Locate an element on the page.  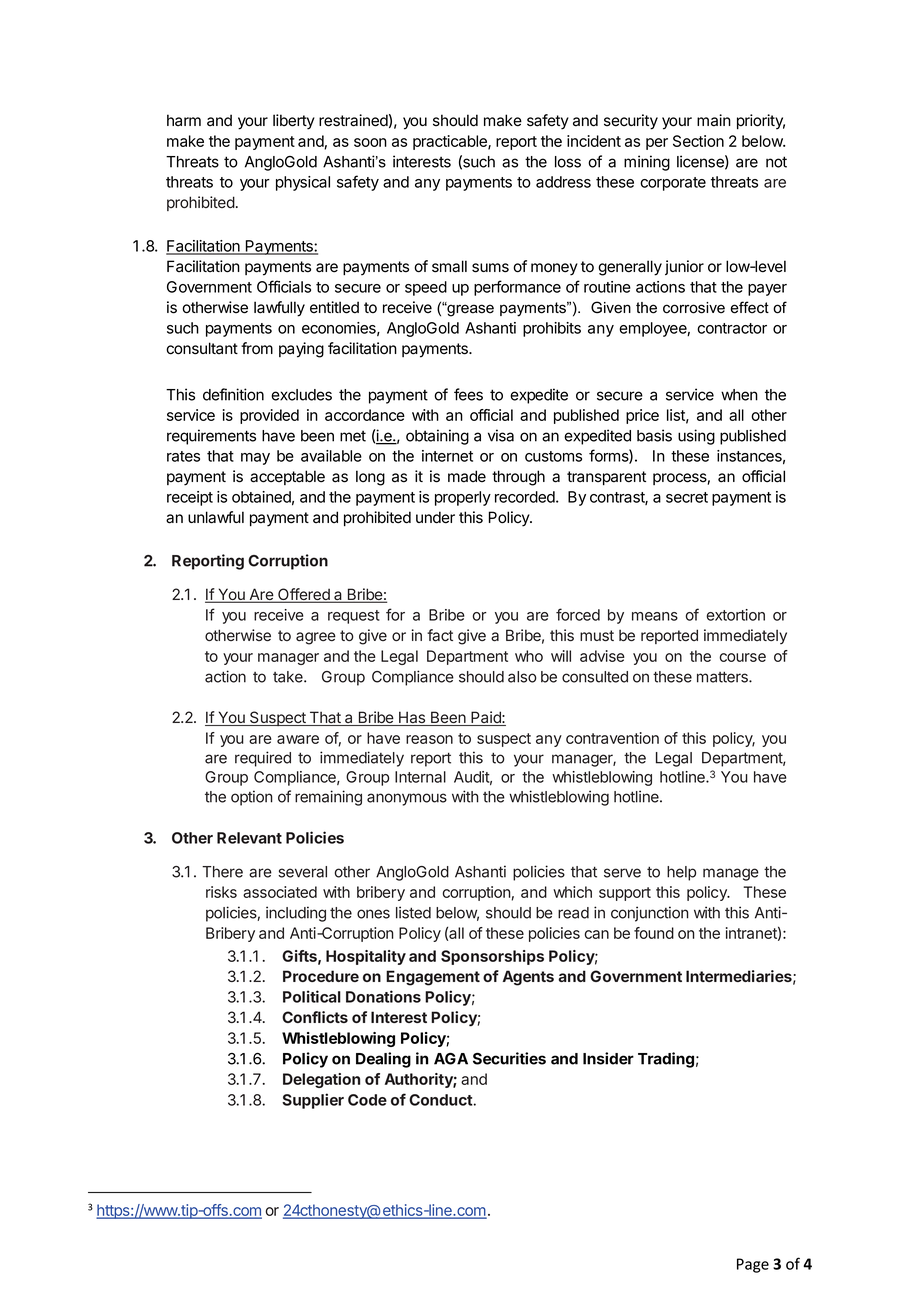
Section is located at coordinates (698, 141).
